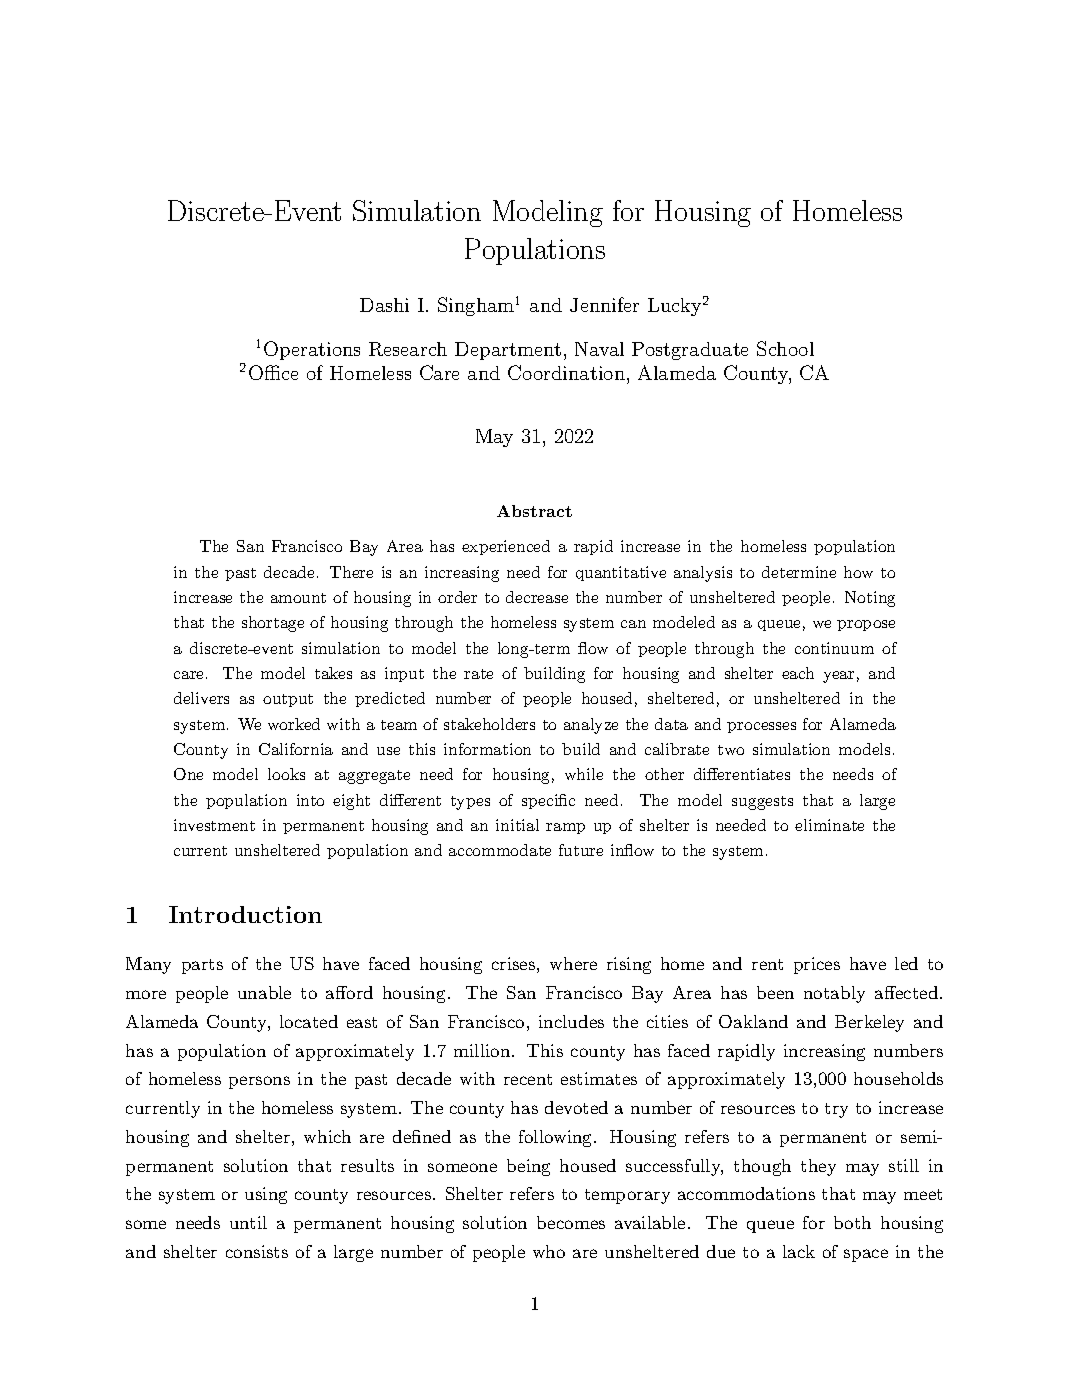  I want to click on crises, so click(513, 963).
